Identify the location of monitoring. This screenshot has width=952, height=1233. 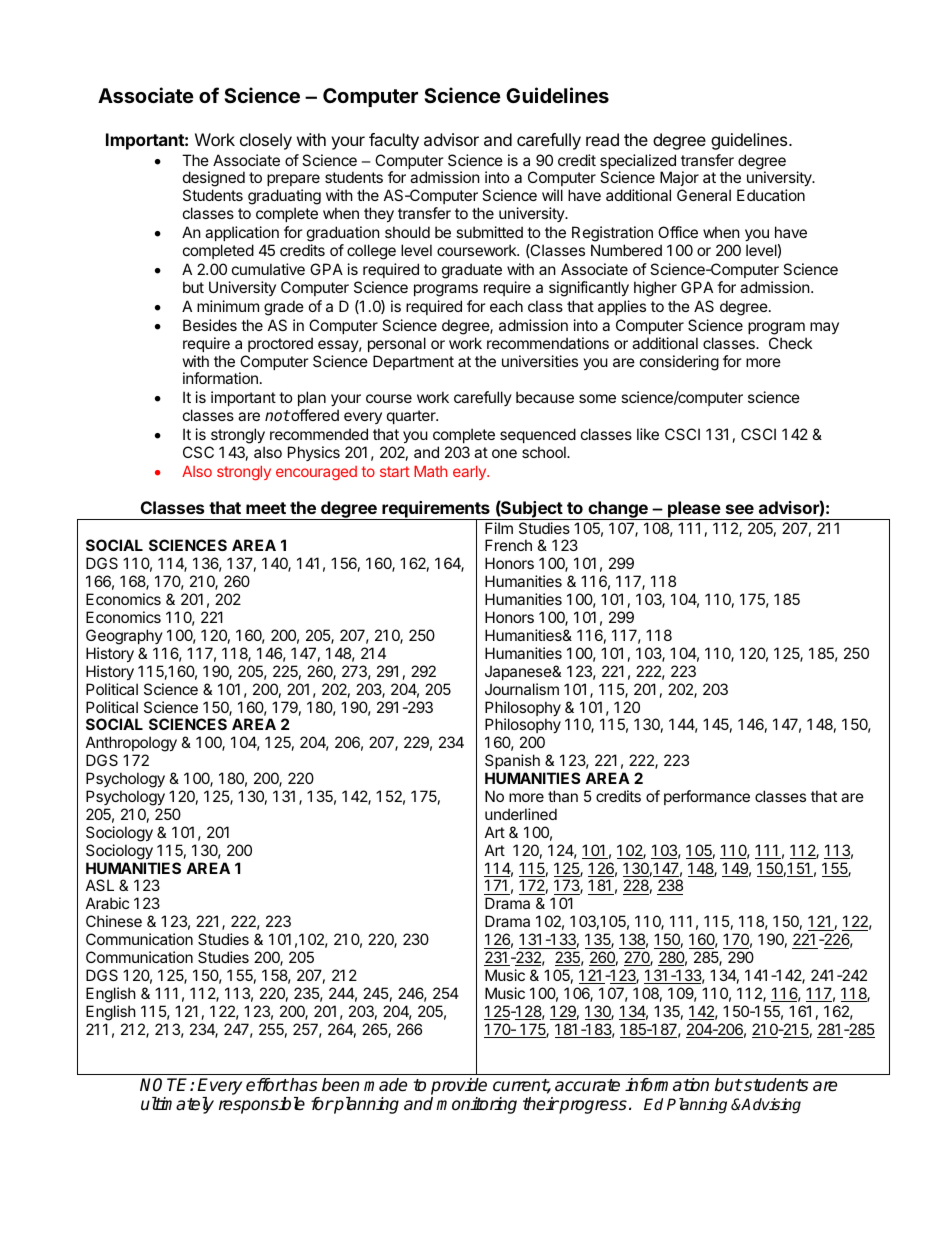
(476, 1105).
